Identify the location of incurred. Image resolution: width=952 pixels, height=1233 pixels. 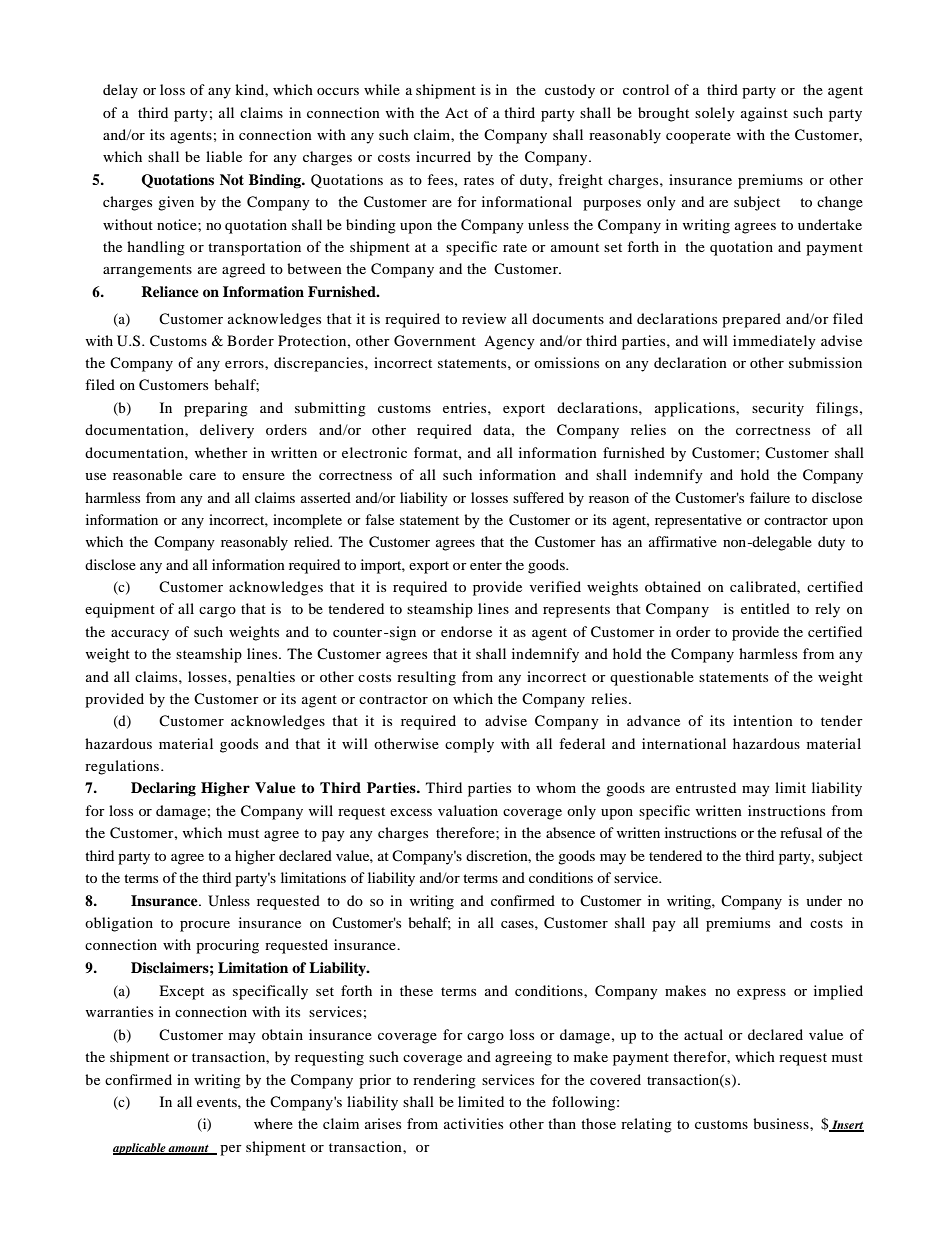
(443, 156).
